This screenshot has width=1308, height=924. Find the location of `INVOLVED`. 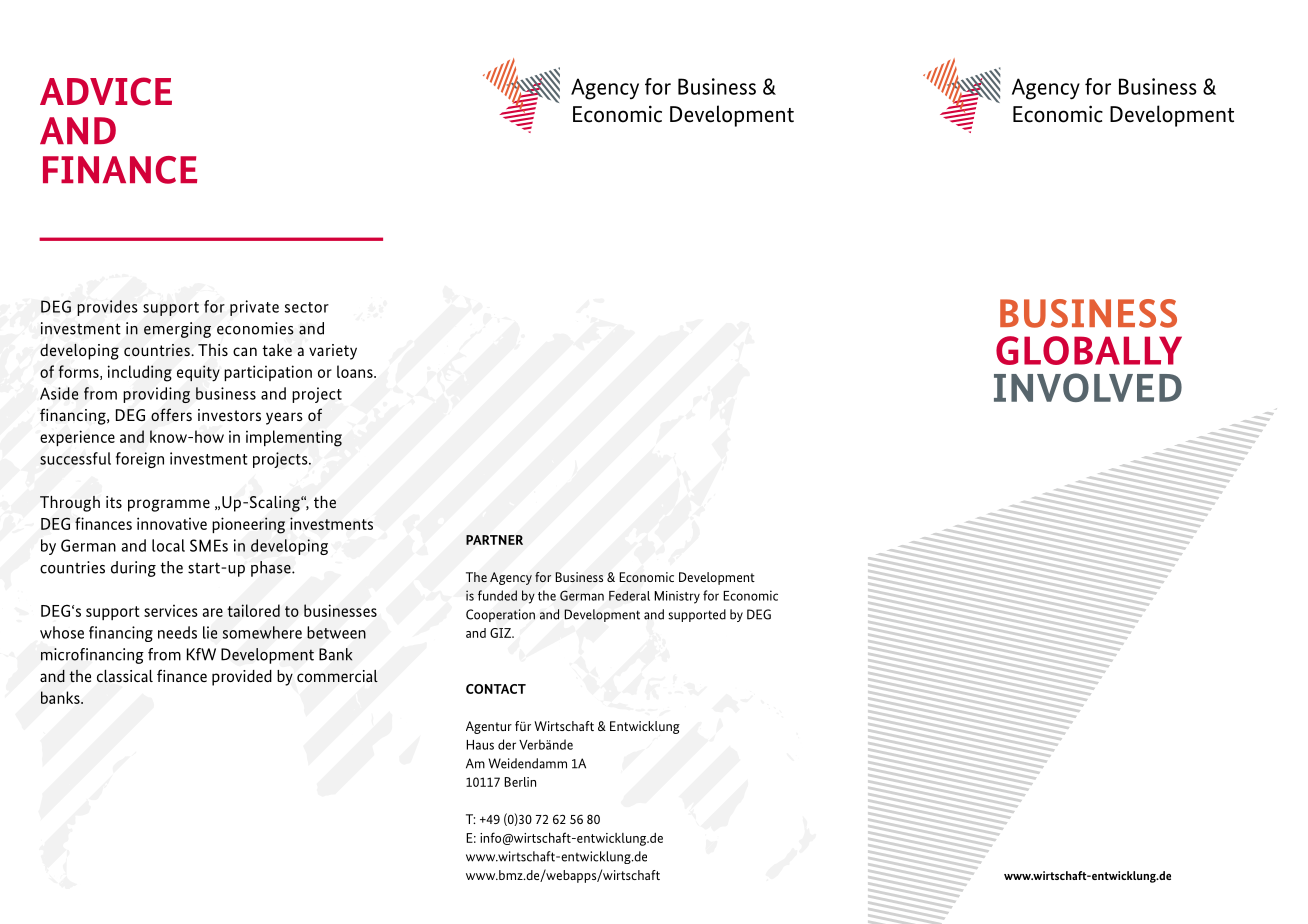

INVOLVED is located at coordinates (1088, 387).
